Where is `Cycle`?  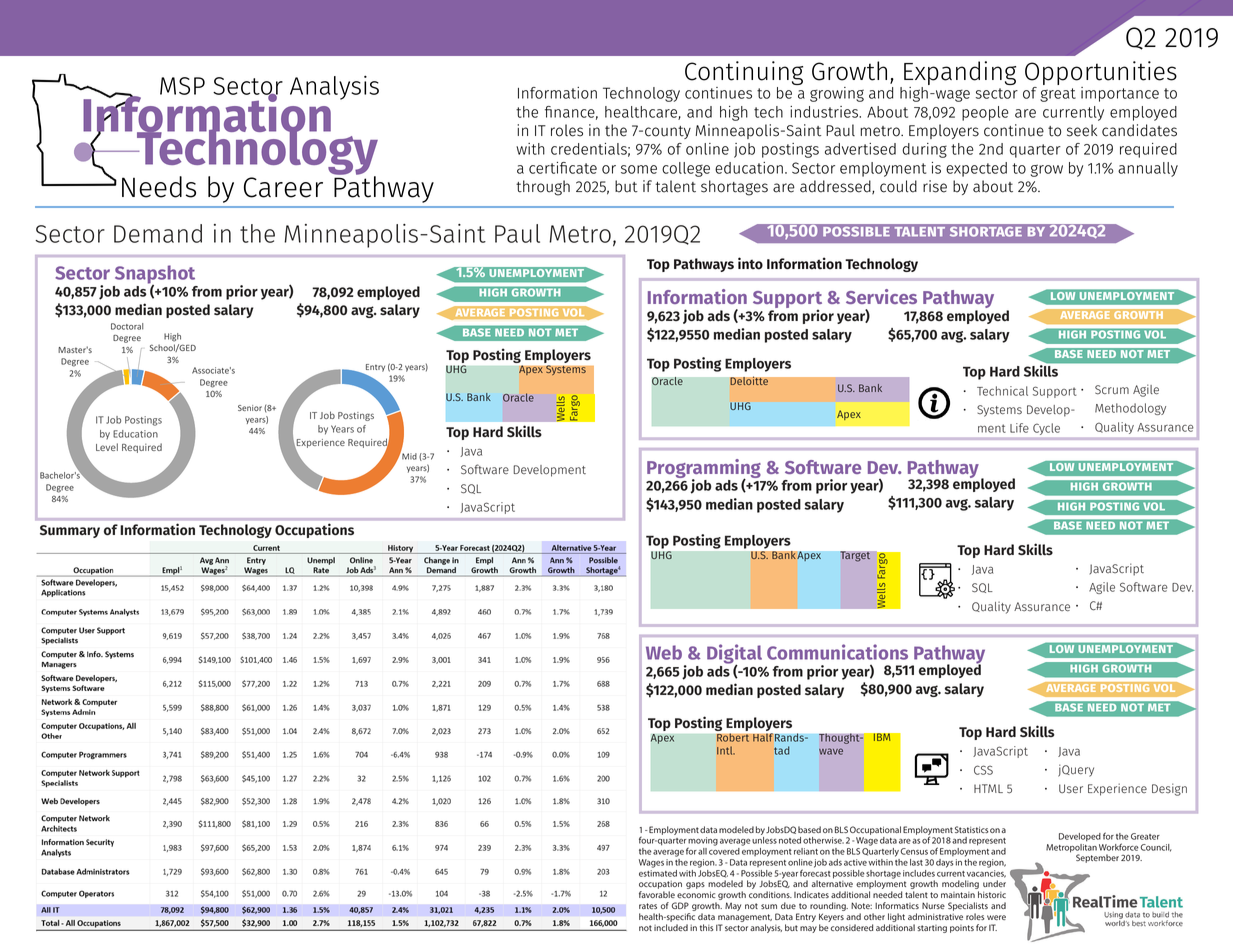 Cycle is located at coordinates (1046, 429).
